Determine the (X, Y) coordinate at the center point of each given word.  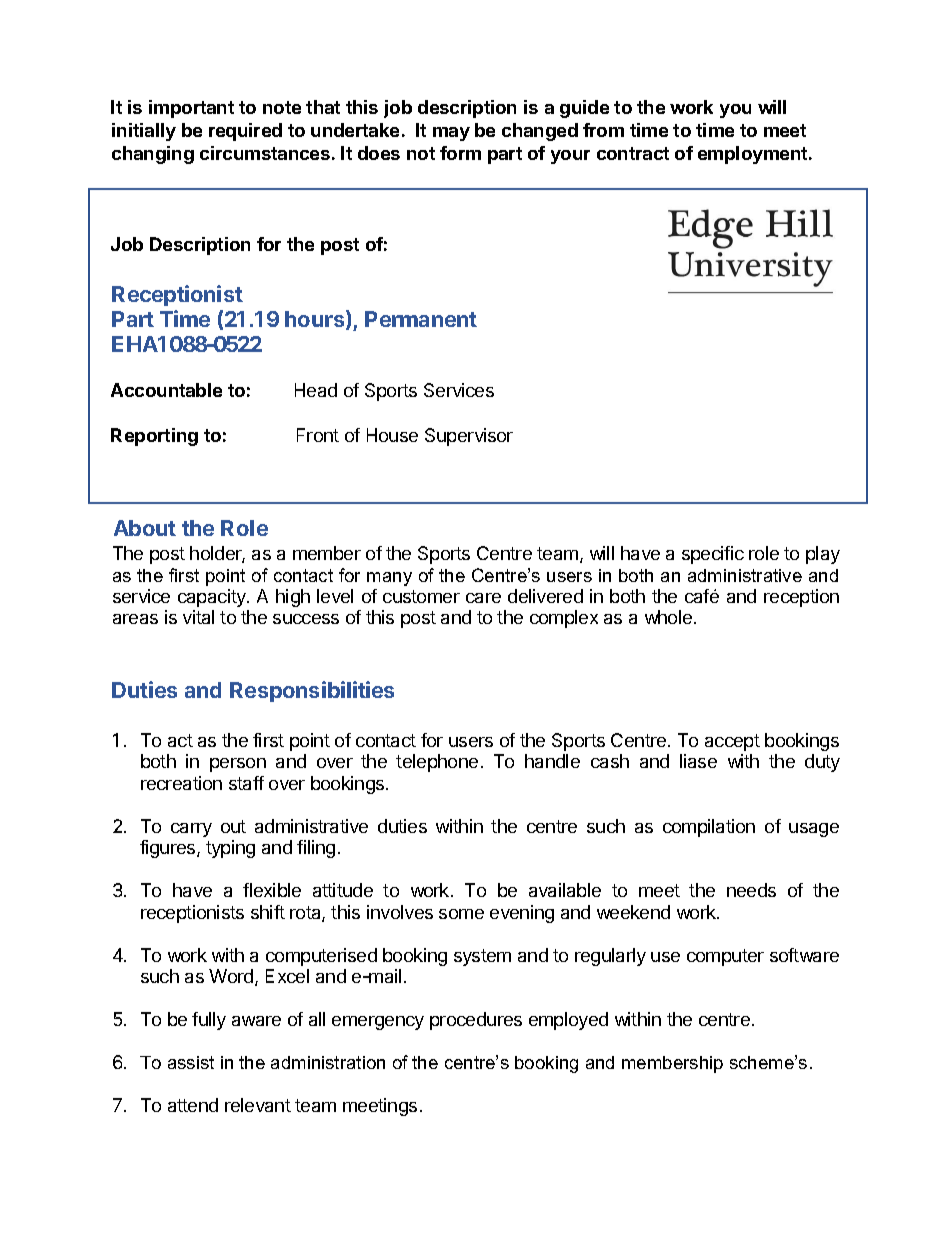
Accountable (166, 390)
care (483, 598)
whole (668, 617)
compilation (709, 828)
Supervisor (469, 437)
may (451, 134)
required (245, 132)
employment (754, 155)
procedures (476, 1021)
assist (191, 1062)
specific (713, 555)
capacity (213, 598)
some (461, 914)
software (804, 955)
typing (230, 849)
